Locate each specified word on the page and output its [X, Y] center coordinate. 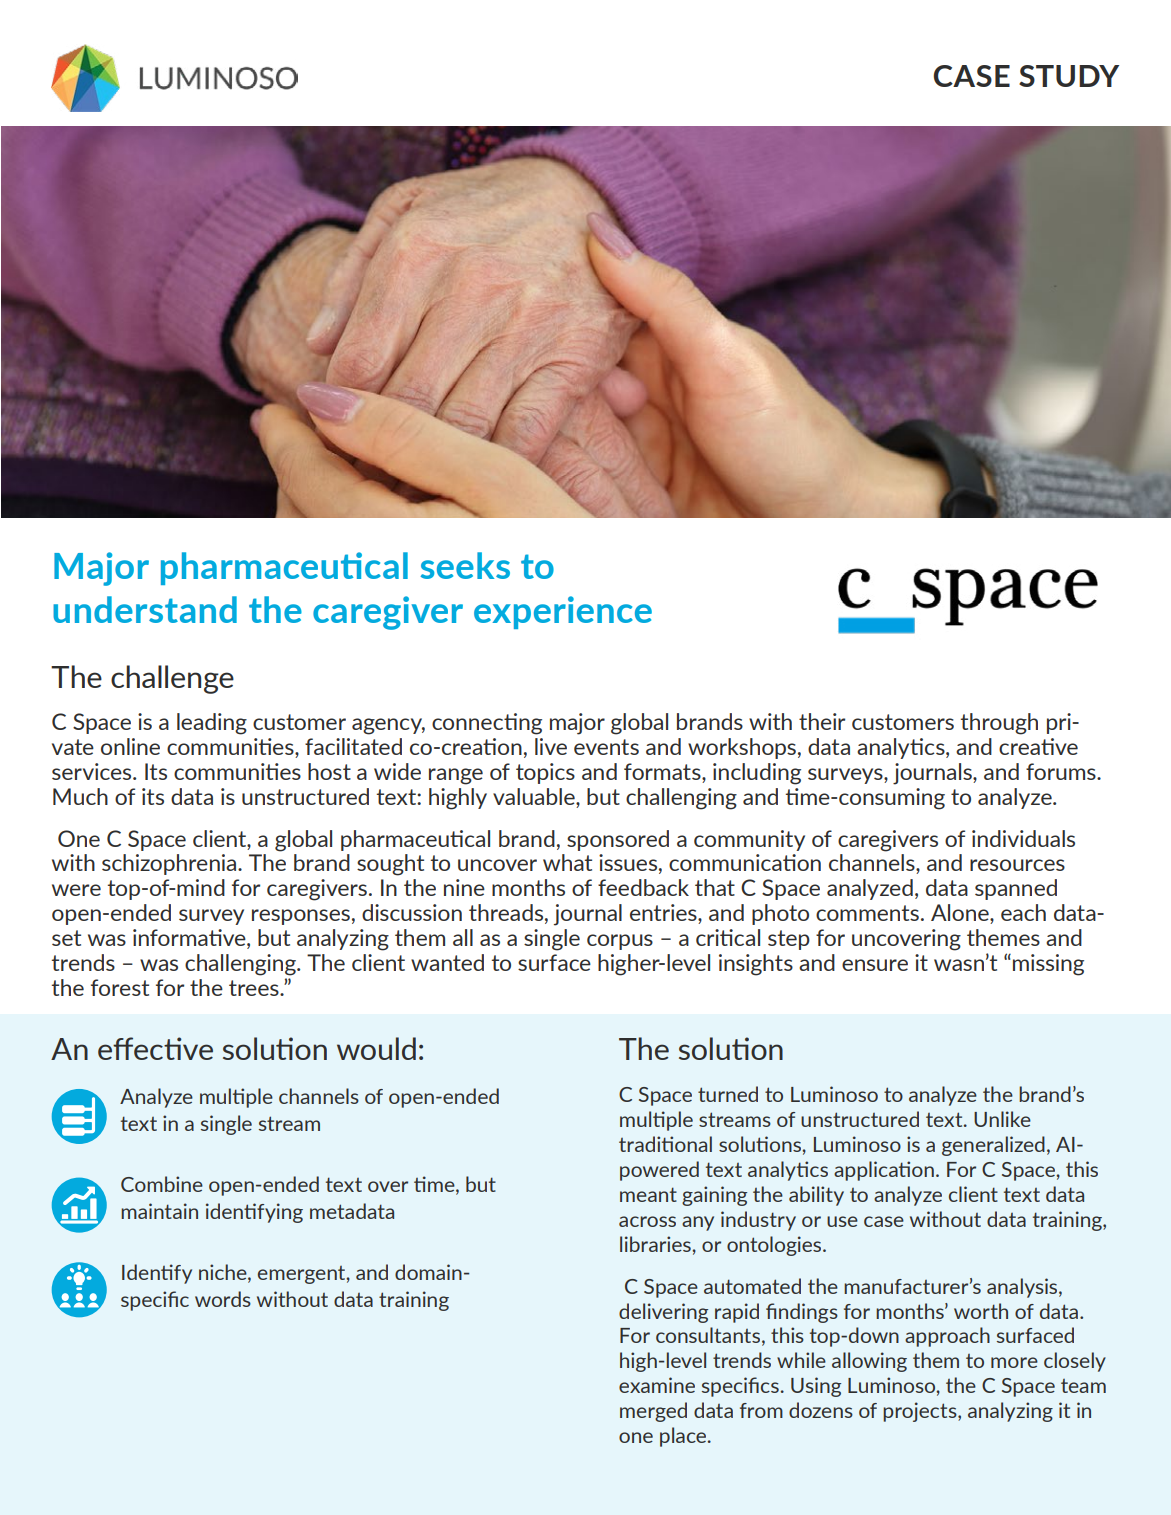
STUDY [1069, 76]
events [606, 747]
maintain [159, 1211]
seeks [465, 565]
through [999, 724]
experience [563, 612]
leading [212, 724]
